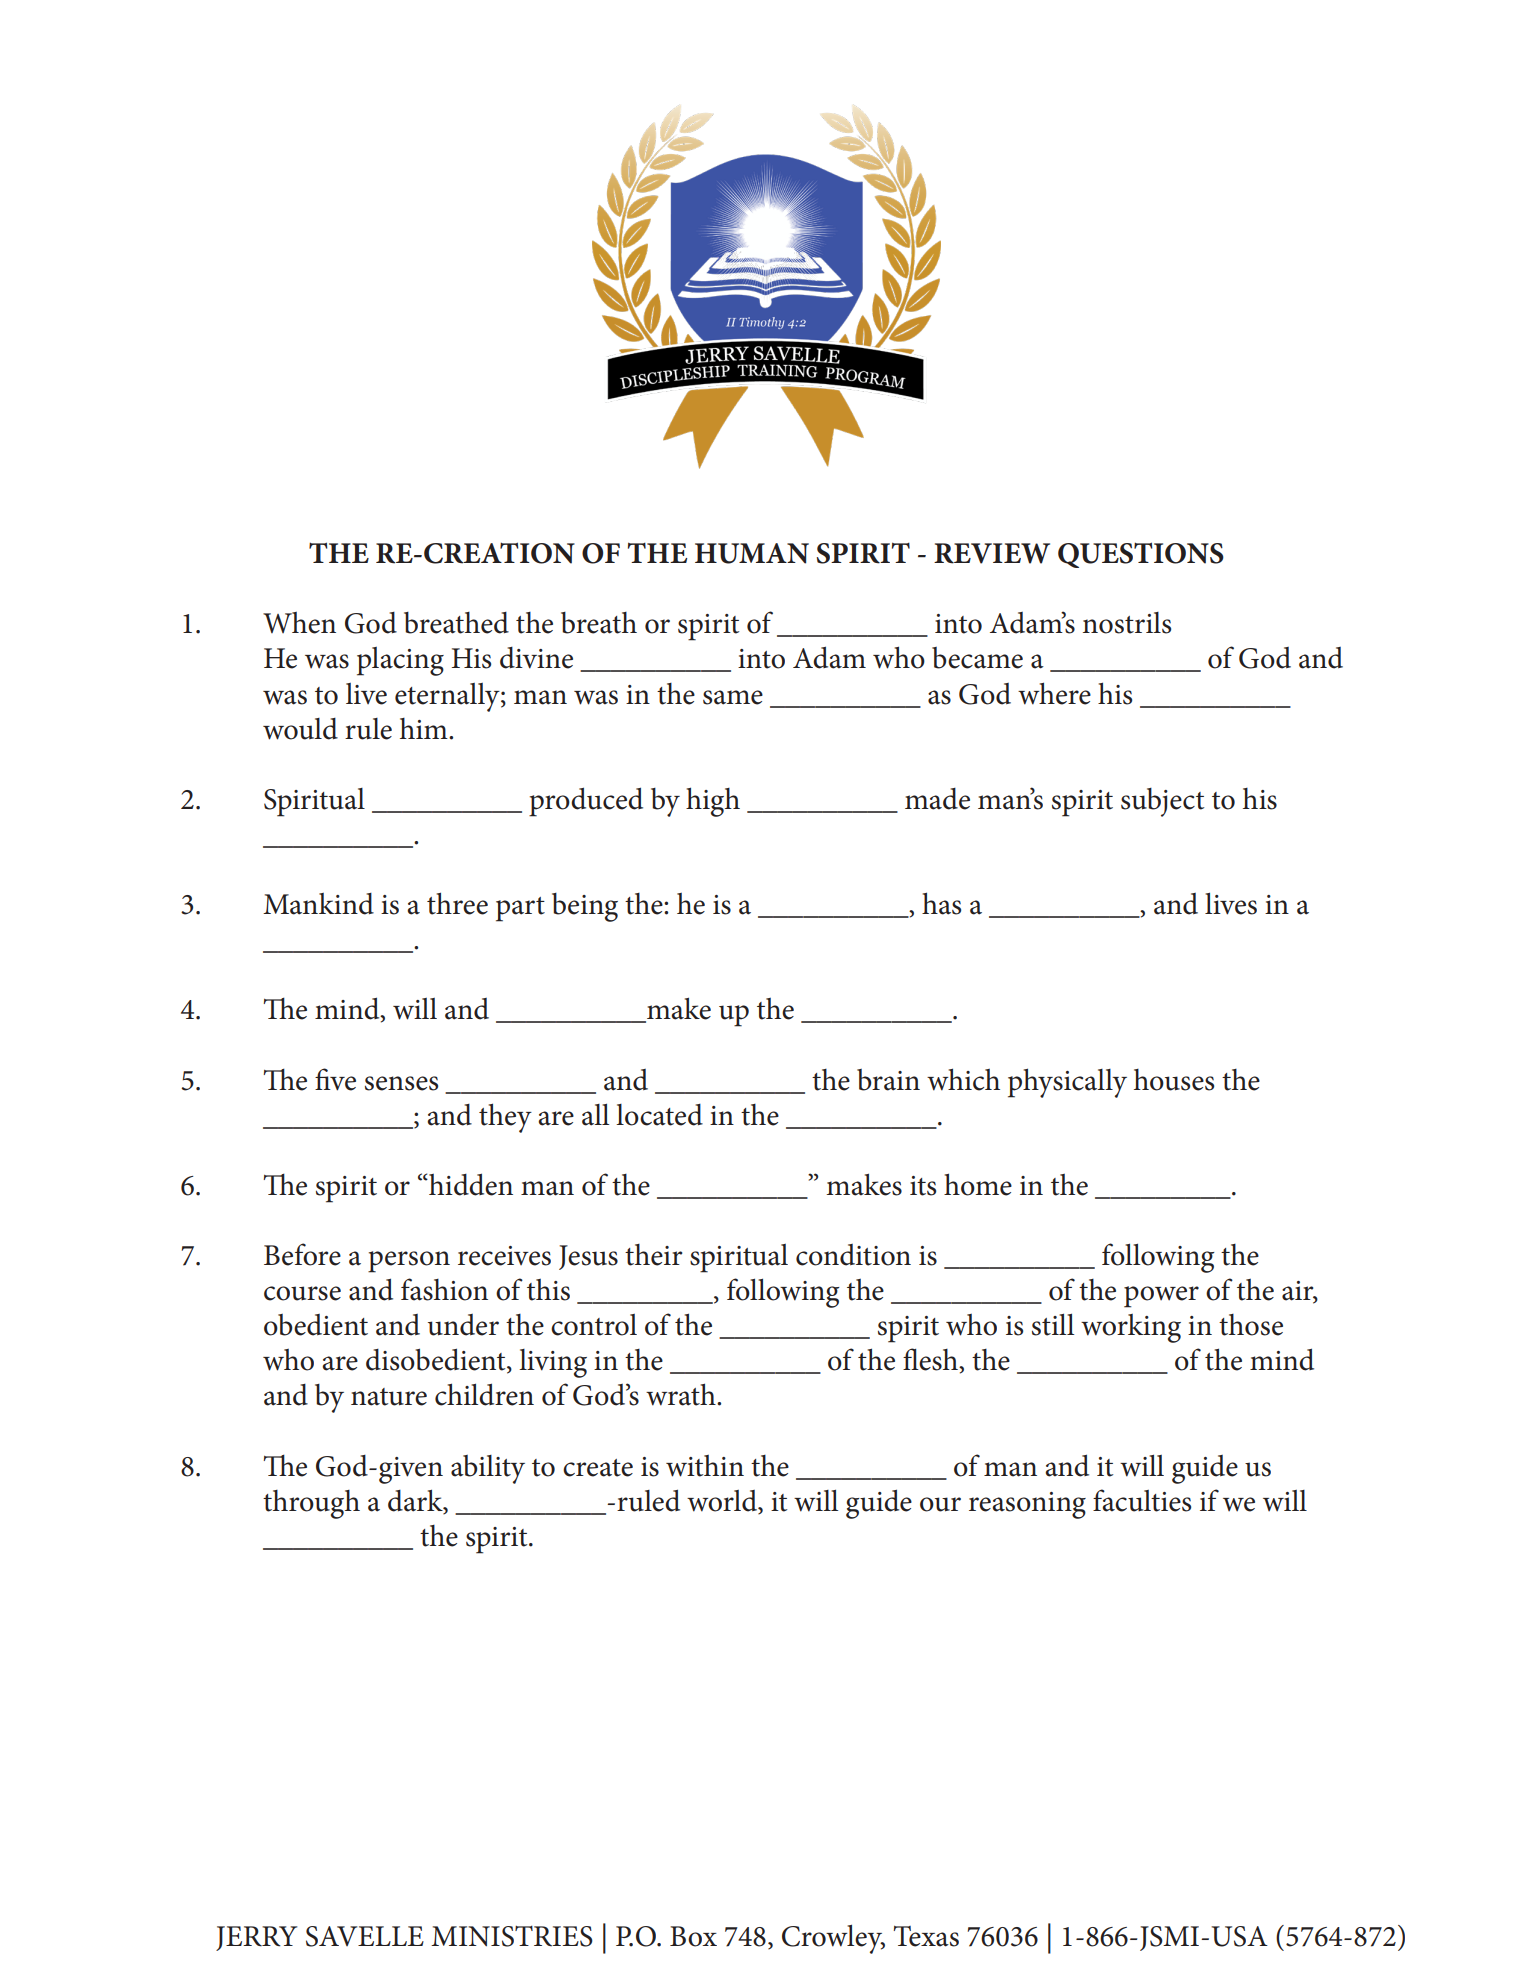 This screenshot has height=1985, width=1533. What do you see at coordinates (1142, 1500) in the screenshot?
I see `faculties` at bounding box center [1142, 1500].
